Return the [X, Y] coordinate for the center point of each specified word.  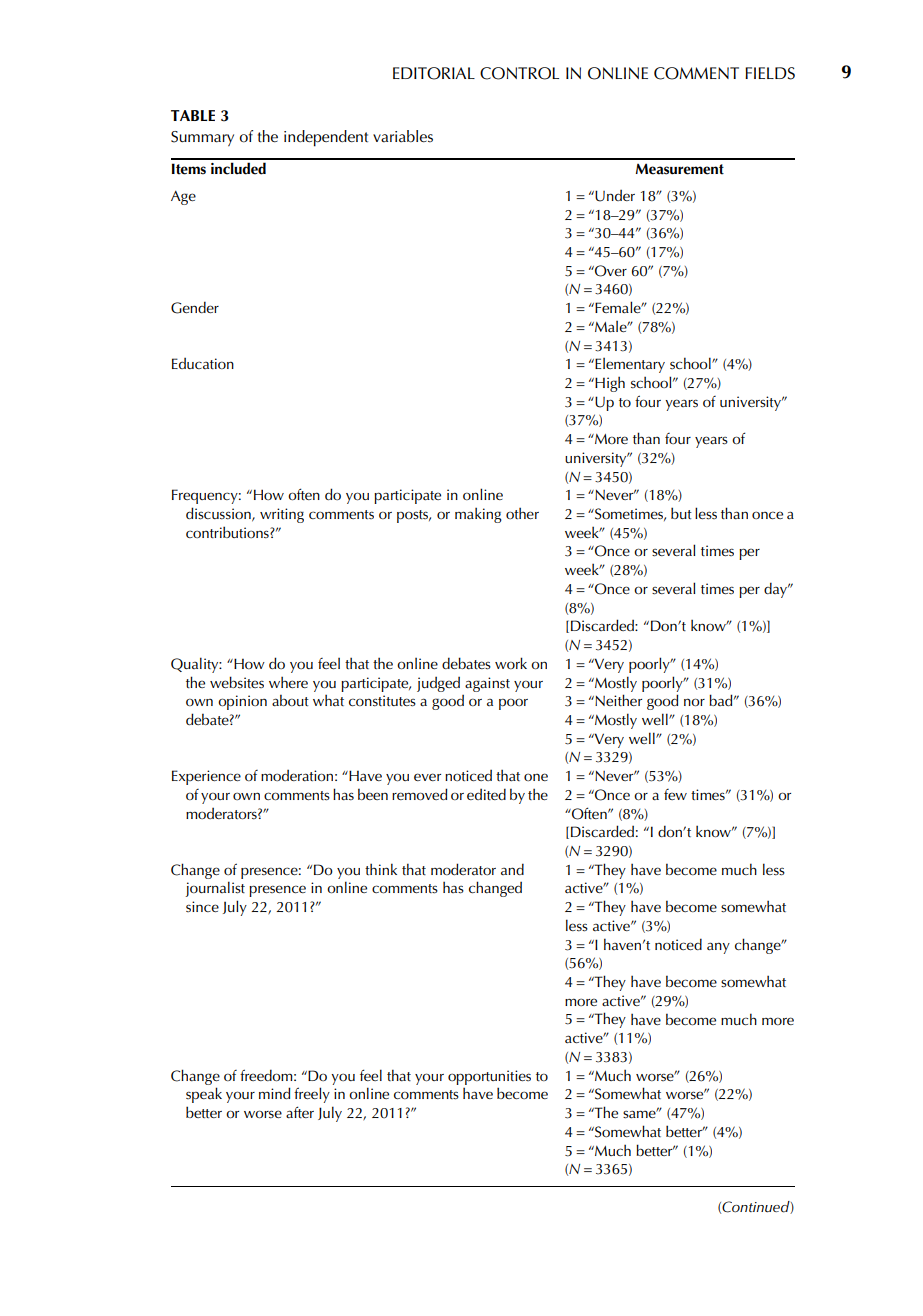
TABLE [193, 115]
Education [203, 363]
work [511, 663]
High [609, 384]
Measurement [680, 169]
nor [694, 702]
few [675, 794]
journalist [215, 889]
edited [486, 794]
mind [275, 1093]
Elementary [629, 365]
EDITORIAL [434, 73]
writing [282, 515]
